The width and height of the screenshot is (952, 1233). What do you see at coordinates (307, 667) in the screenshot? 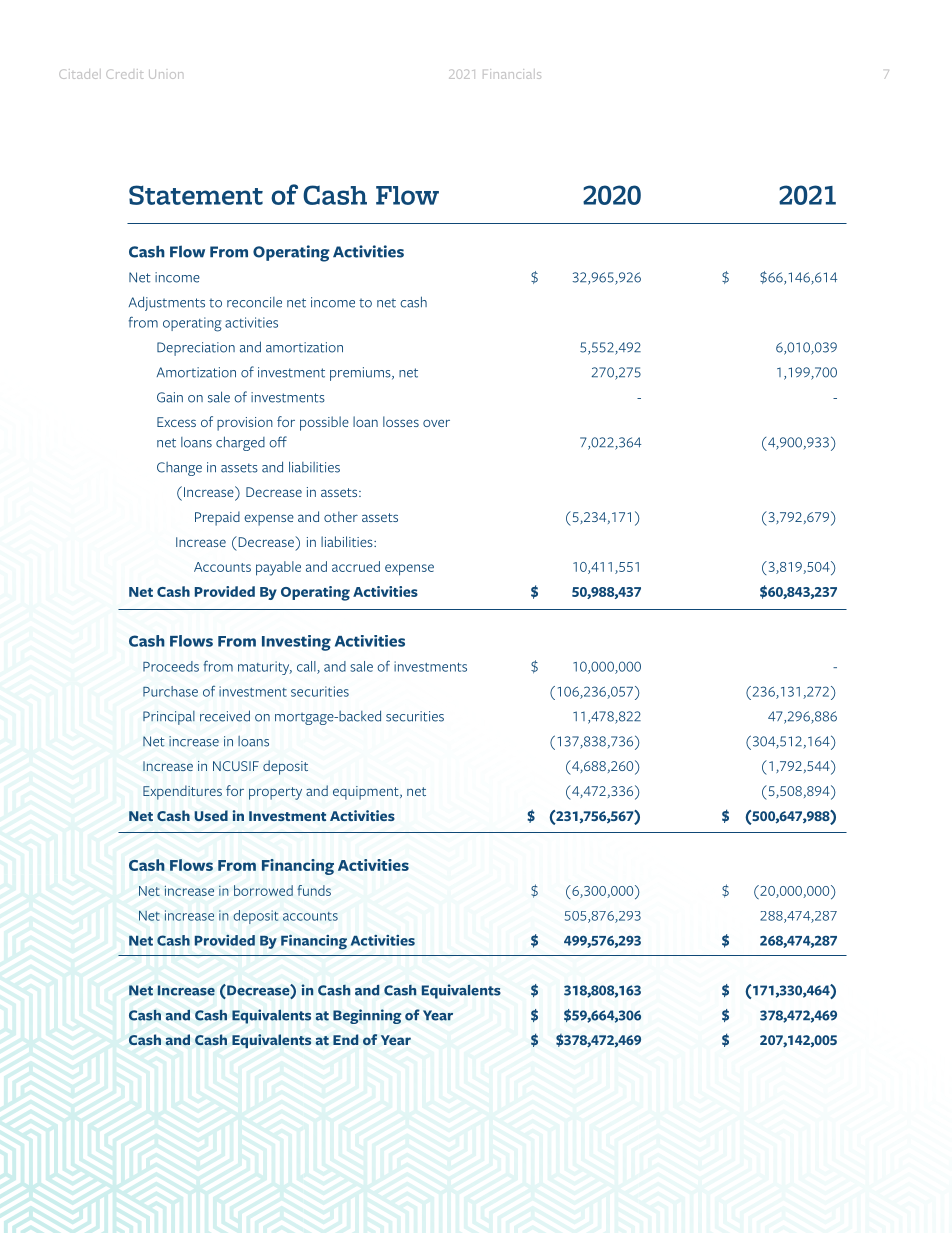
I see `call` at bounding box center [307, 667].
